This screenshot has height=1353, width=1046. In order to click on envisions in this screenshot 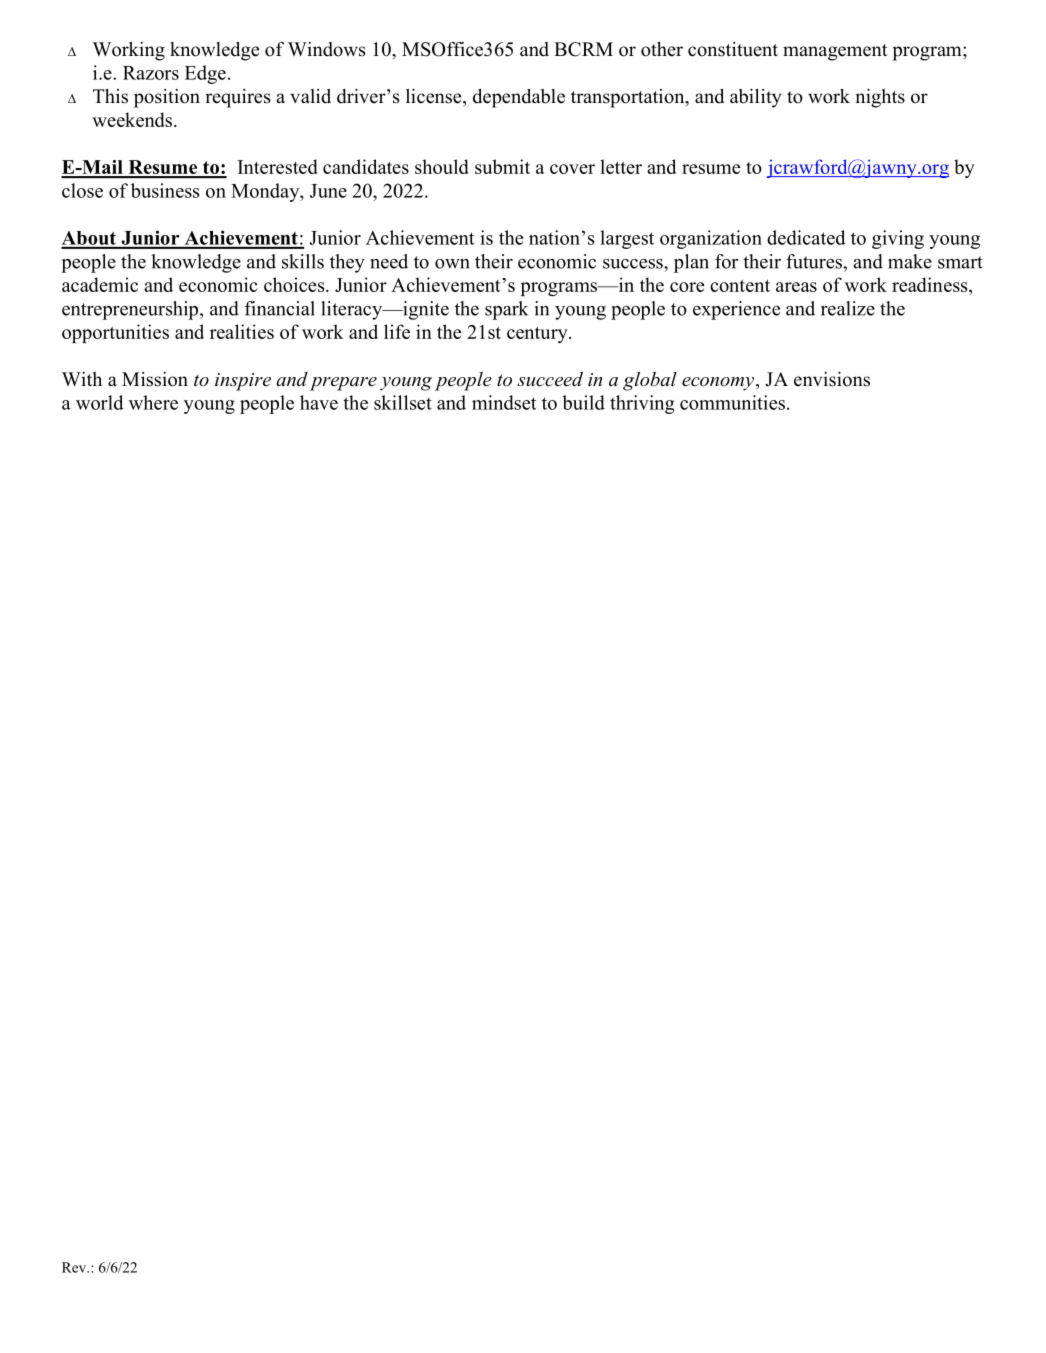, I will do `click(832, 379)`.
